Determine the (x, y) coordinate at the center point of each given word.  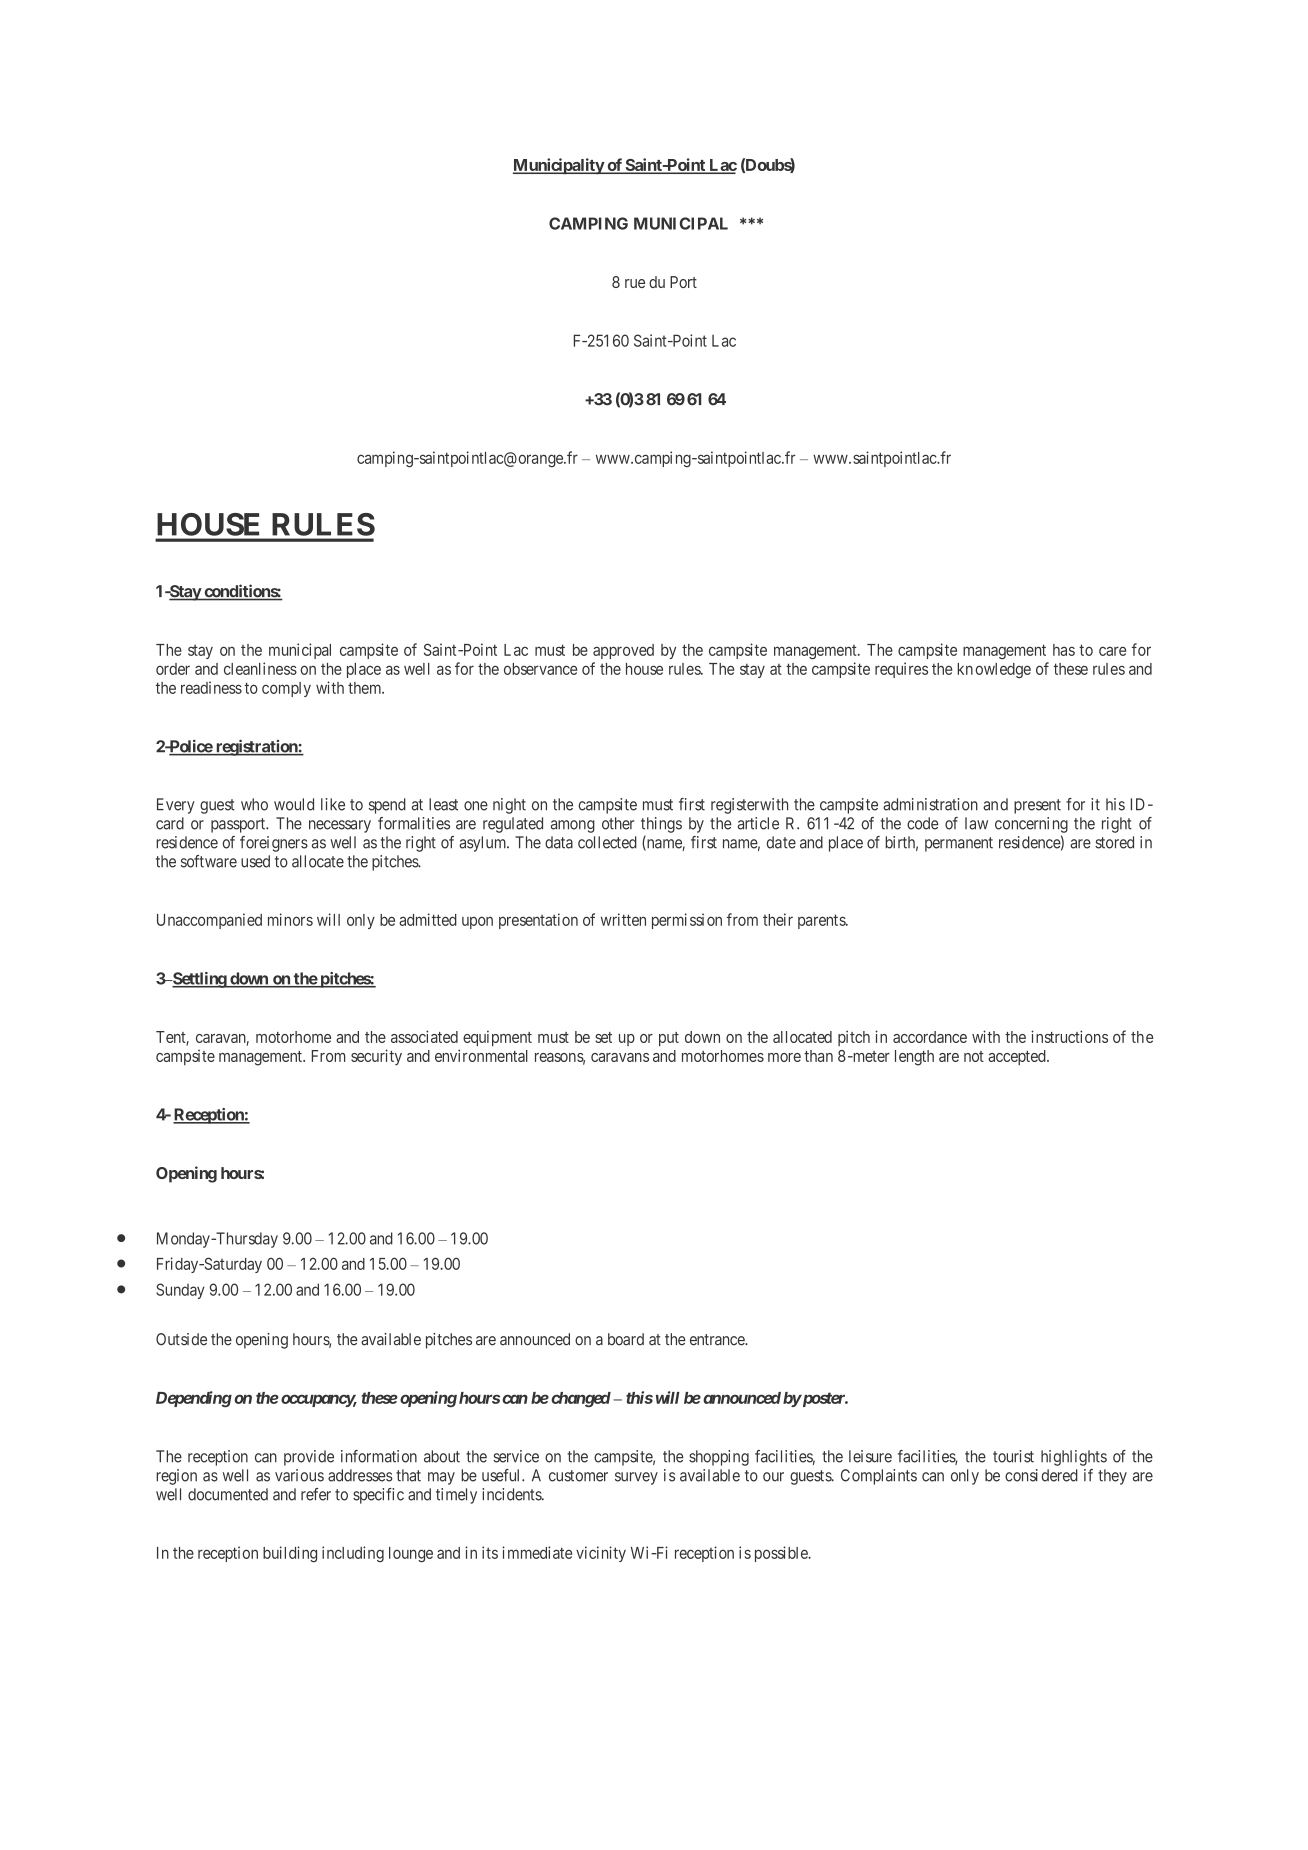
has (1064, 650)
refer (316, 1494)
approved (623, 651)
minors (290, 919)
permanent (959, 844)
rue (635, 283)
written (623, 919)
